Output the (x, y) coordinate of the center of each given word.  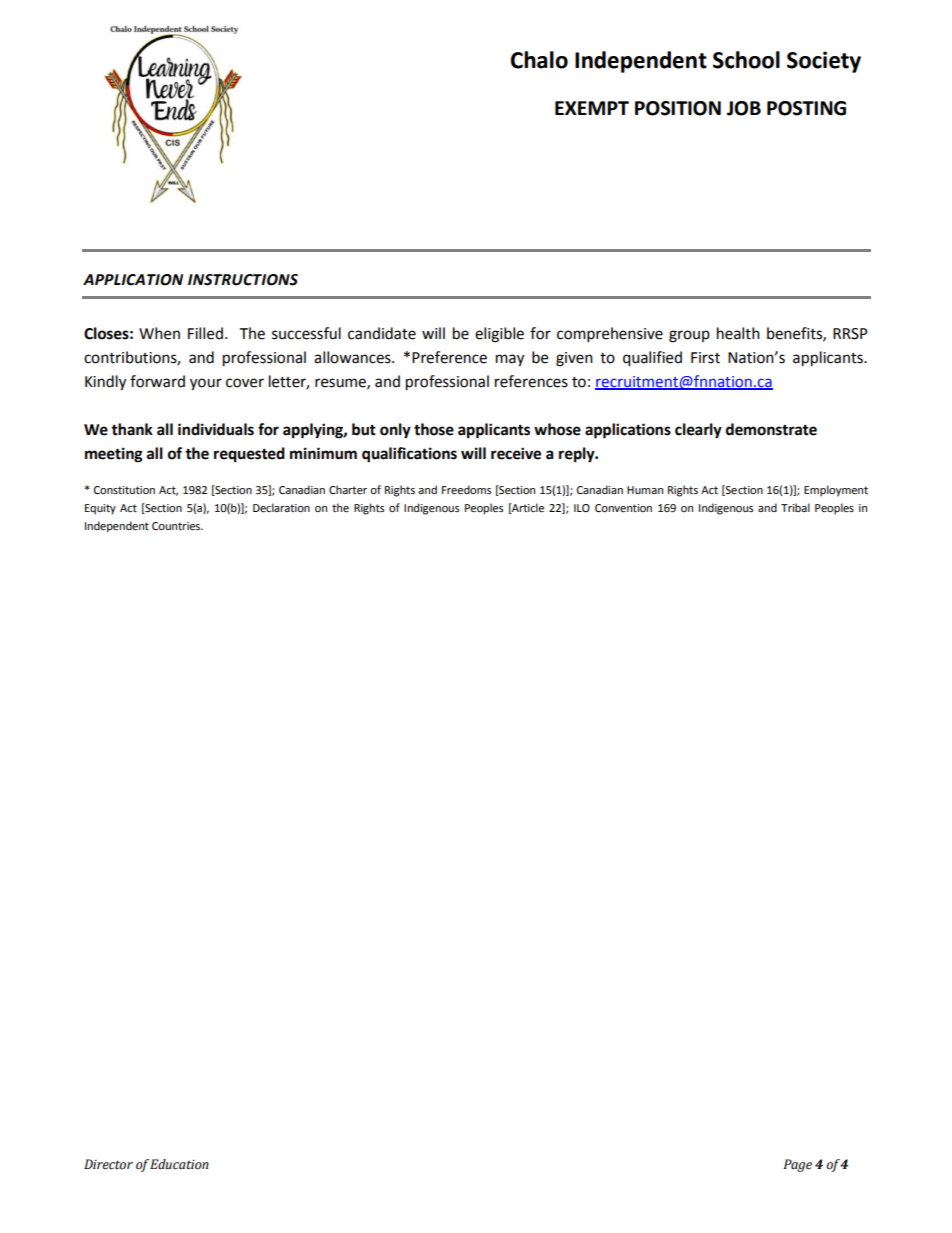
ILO (582, 508)
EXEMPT (592, 108)
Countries (177, 526)
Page (798, 1165)
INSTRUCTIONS (243, 280)
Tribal (795, 507)
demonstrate (771, 429)
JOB (744, 108)
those (434, 429)
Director (108, 1164)
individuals (216, 429)
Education (179, 1164)
